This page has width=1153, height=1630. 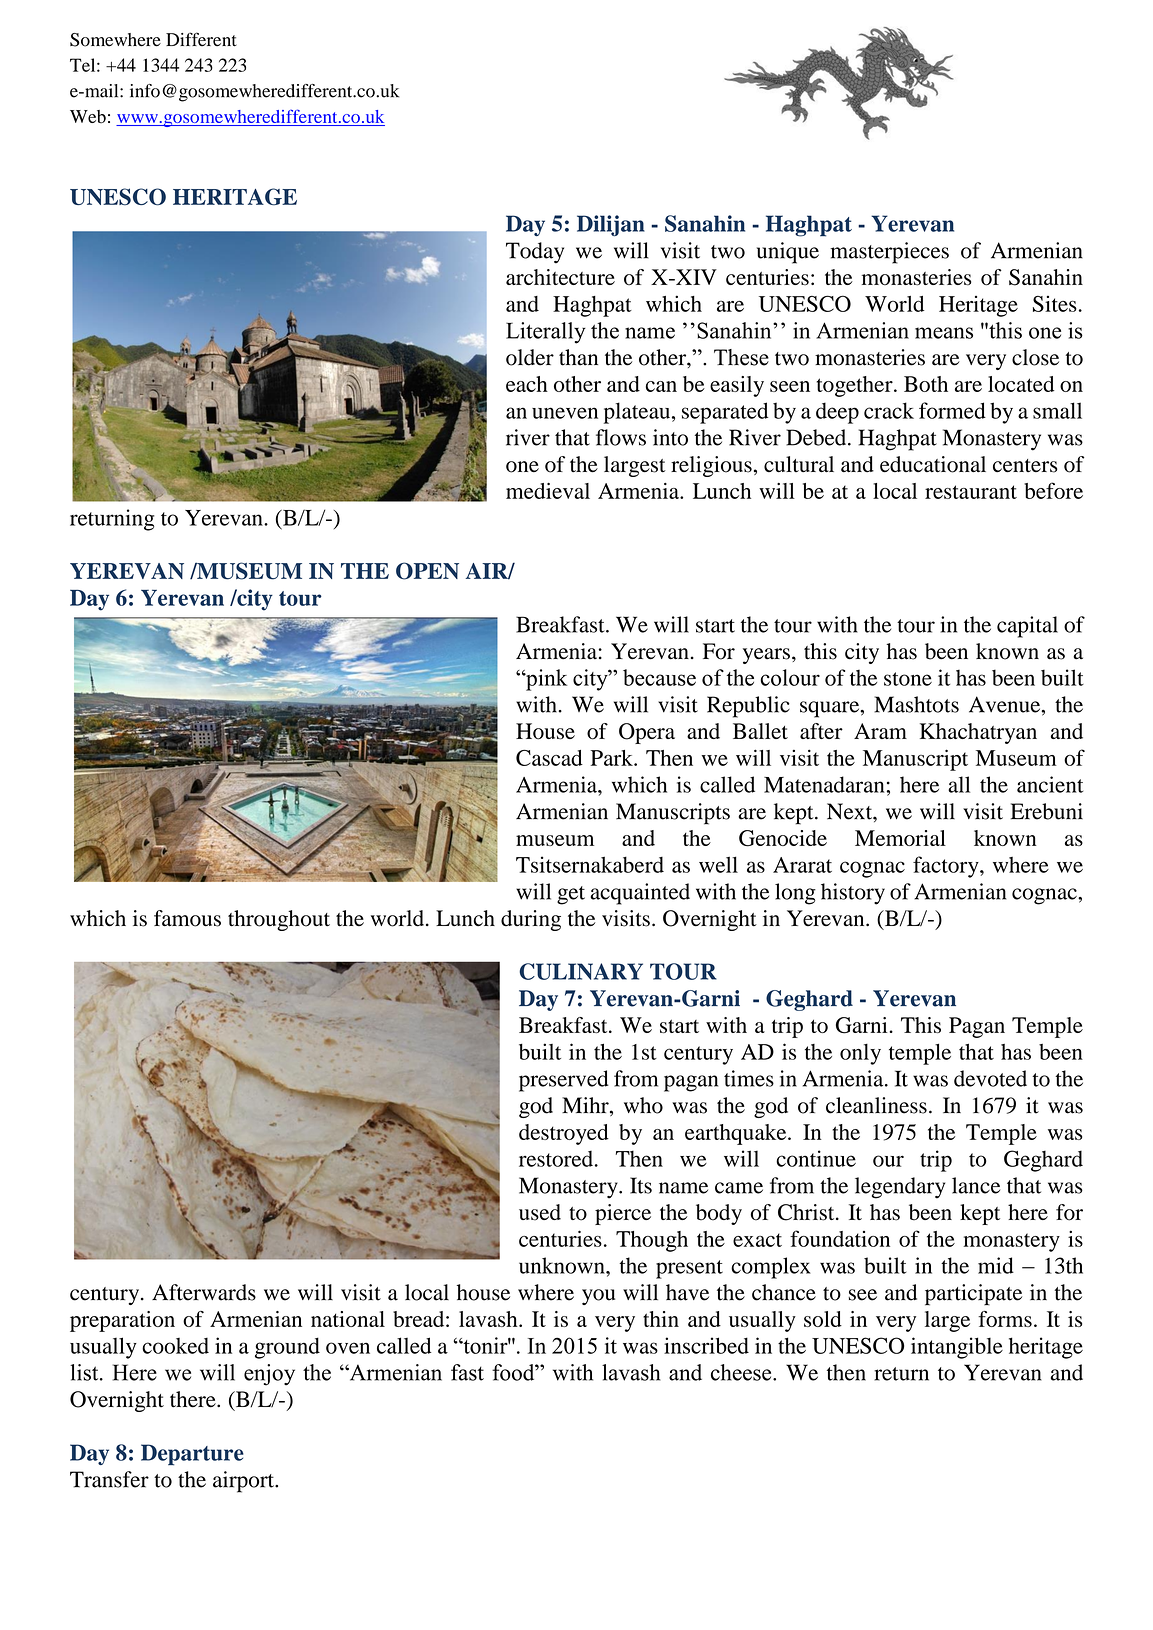 What do you see at coordinates (88, 116) in the page?
I see `Web` at bounding box center [88, 116].
